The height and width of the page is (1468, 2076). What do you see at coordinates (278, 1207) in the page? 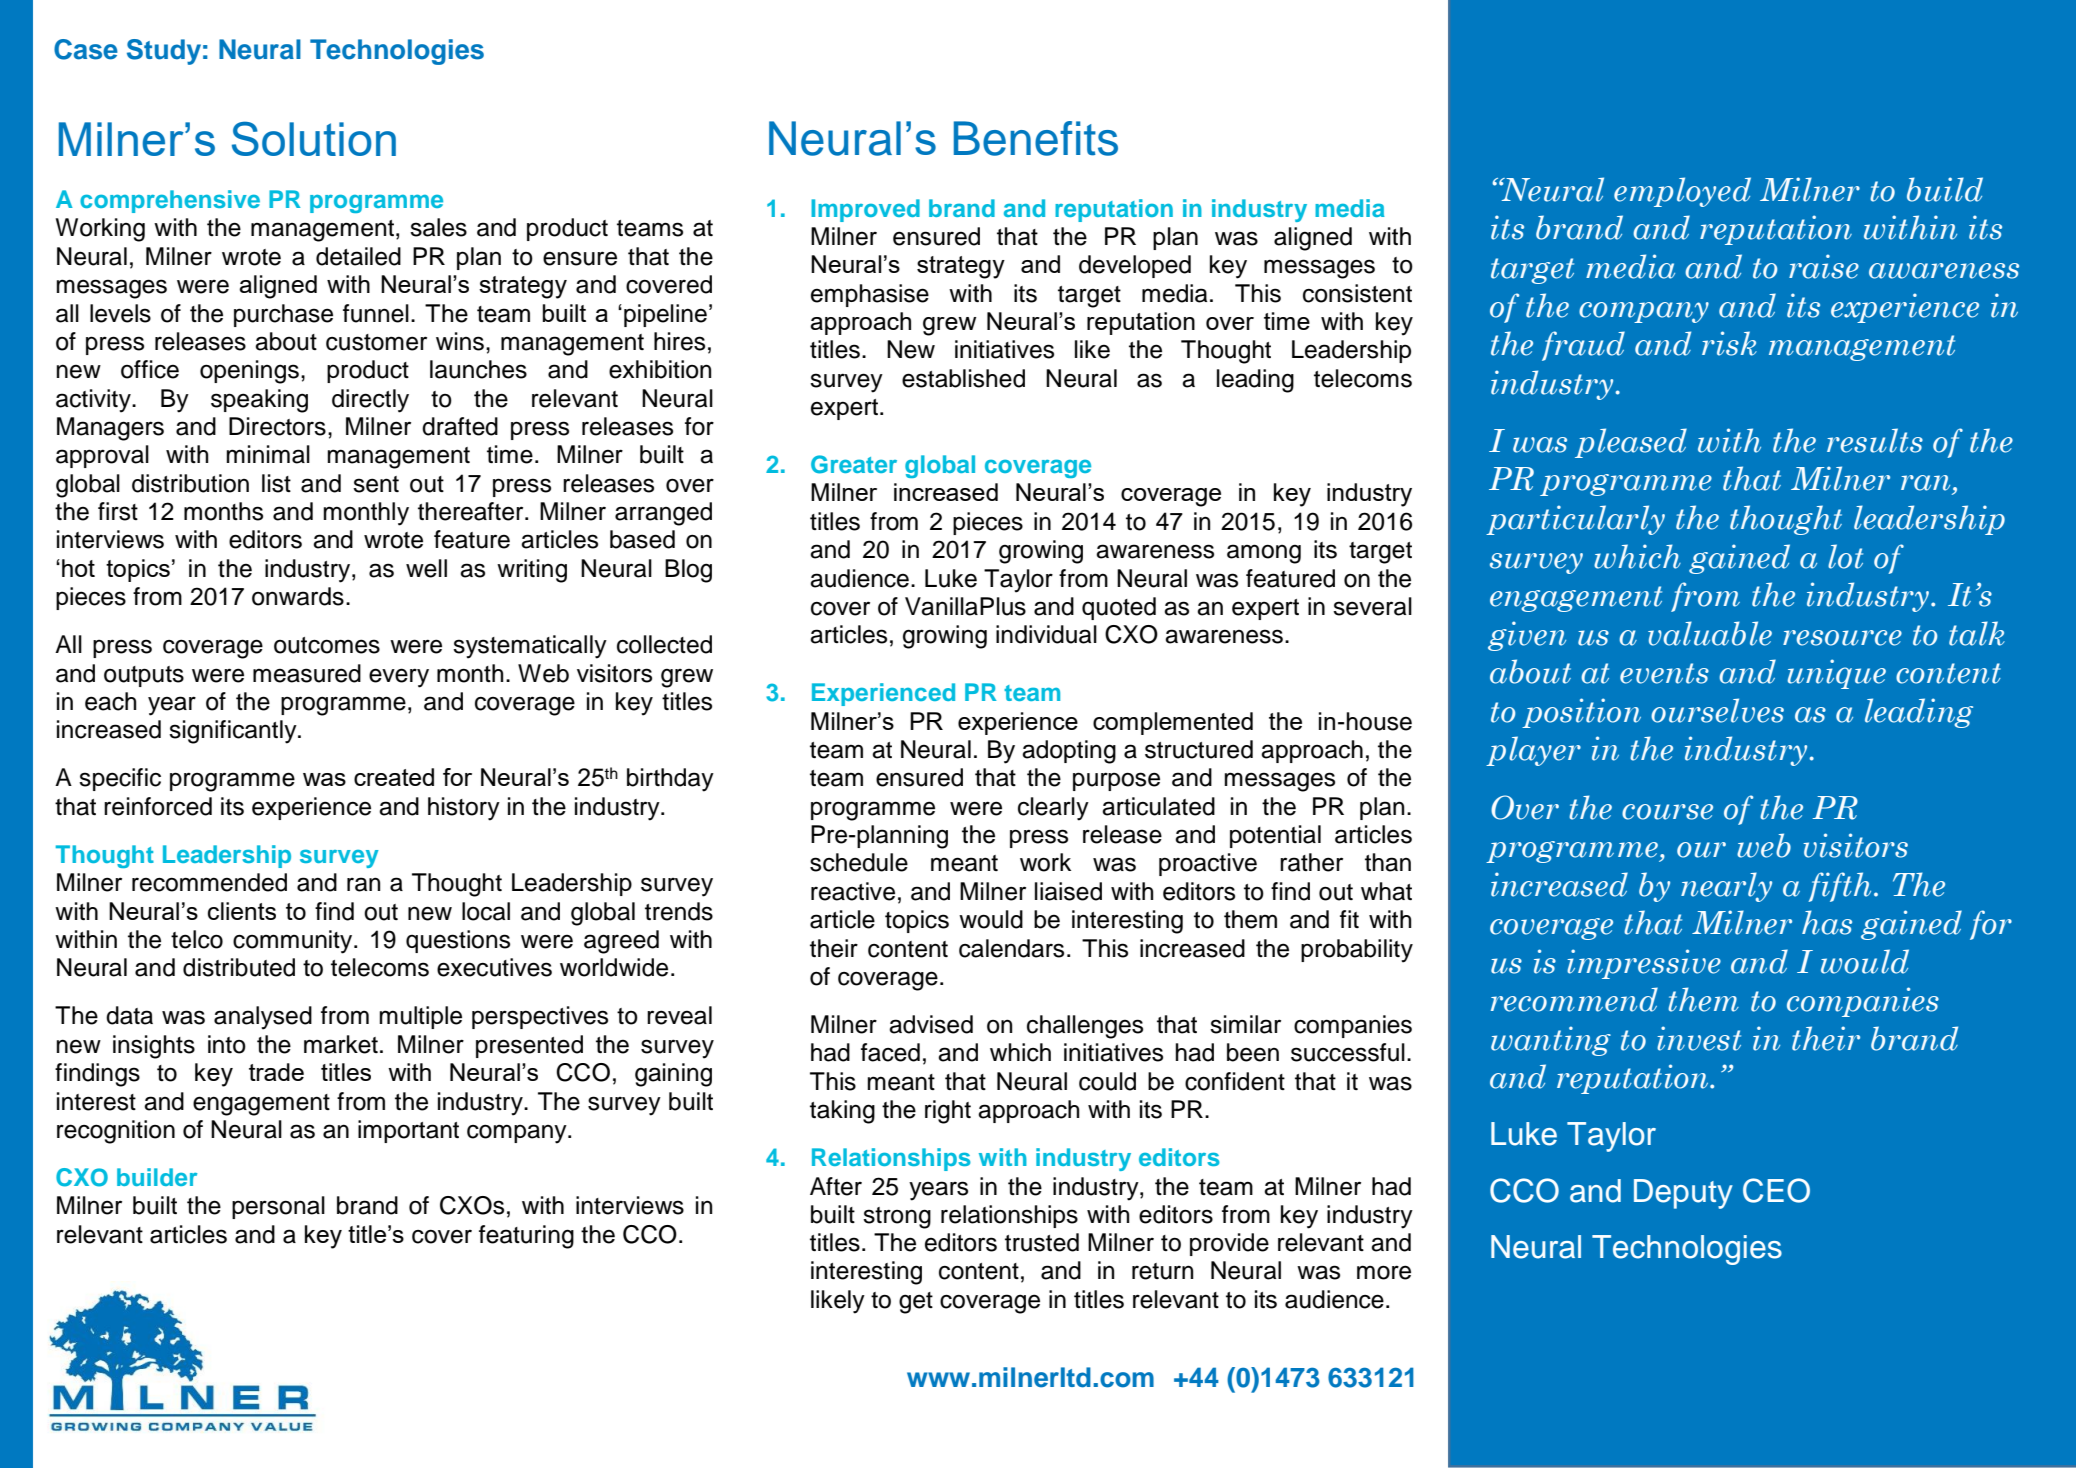
I see `personal` at bounding box center [278, 1207].
